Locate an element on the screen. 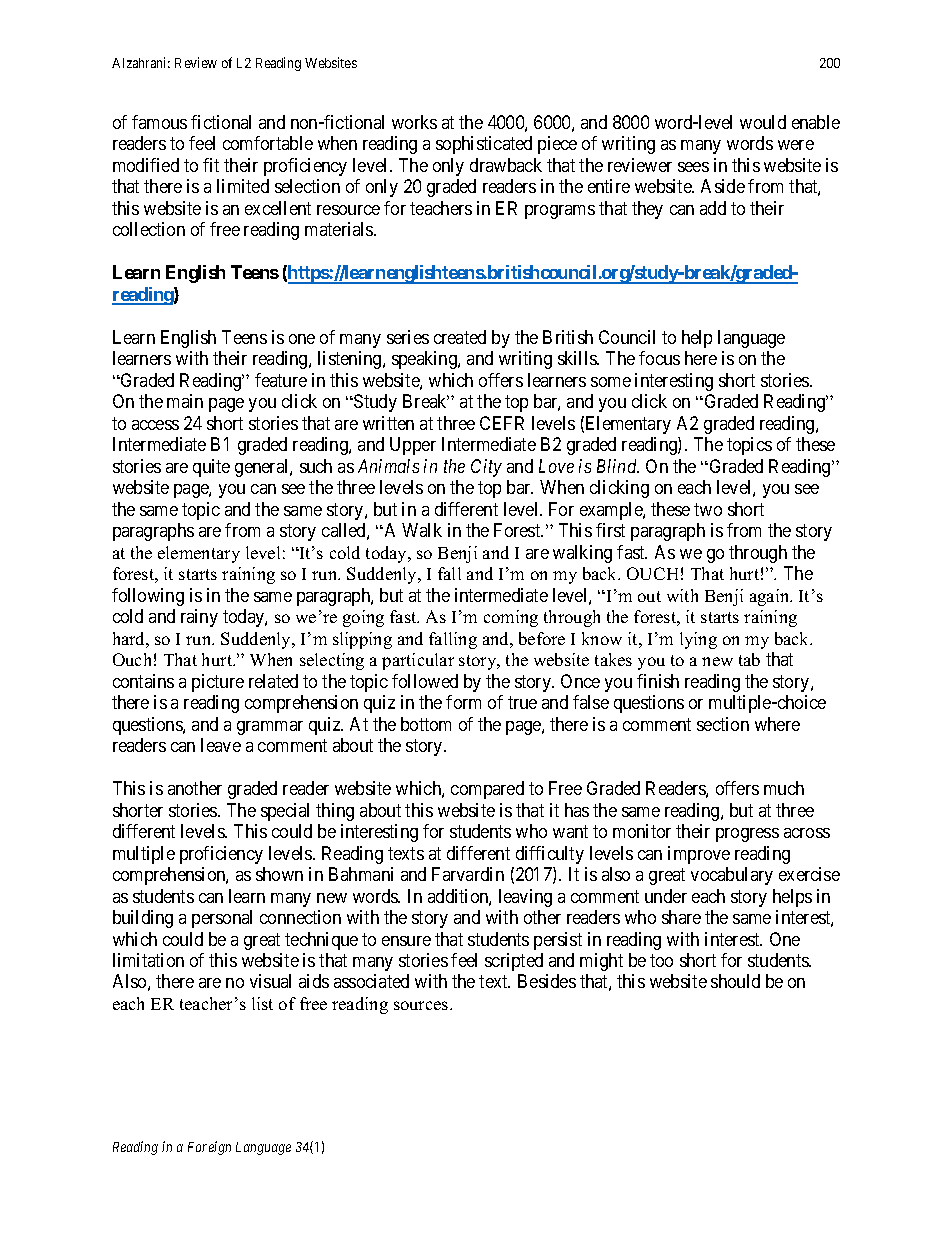 This screenshot has height=1233, width=952. sophisticated is located at coordinates (484, 145).
